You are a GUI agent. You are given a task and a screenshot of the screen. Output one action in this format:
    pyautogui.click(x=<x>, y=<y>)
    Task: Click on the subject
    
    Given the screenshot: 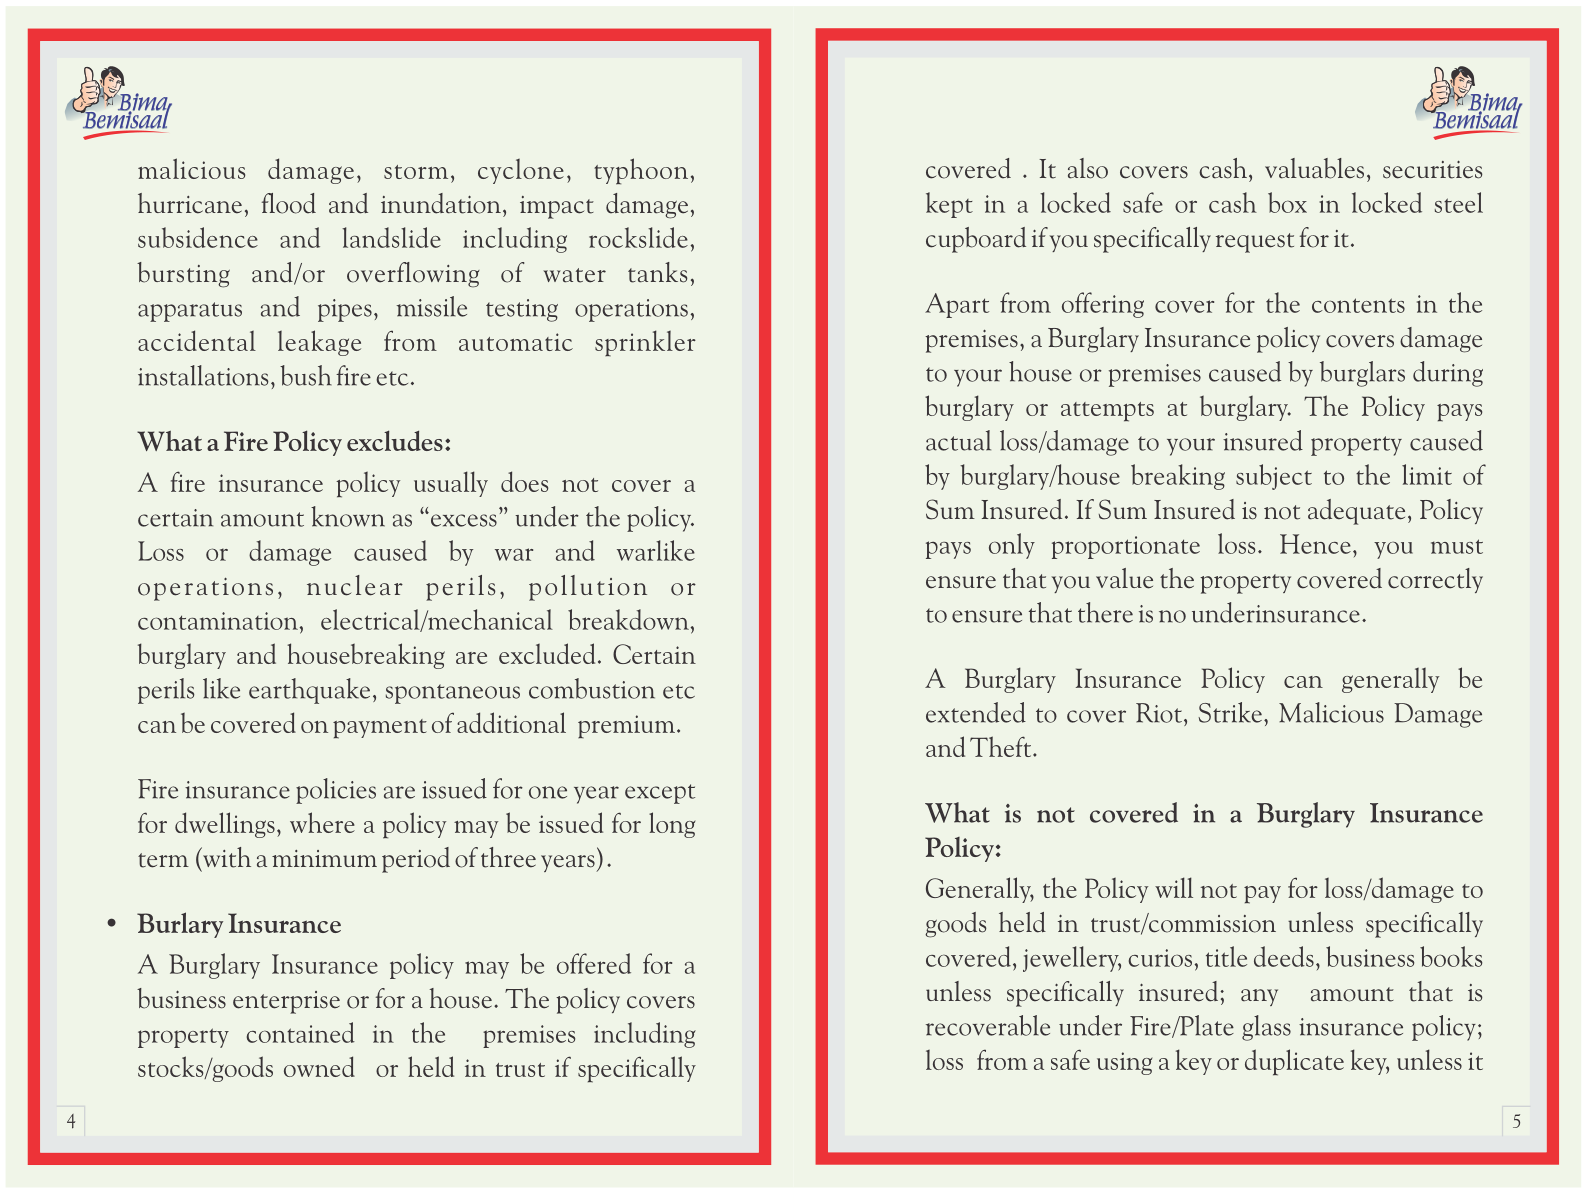 What is the action you would take?
    pyautogui.click(x=1274, y=477)
